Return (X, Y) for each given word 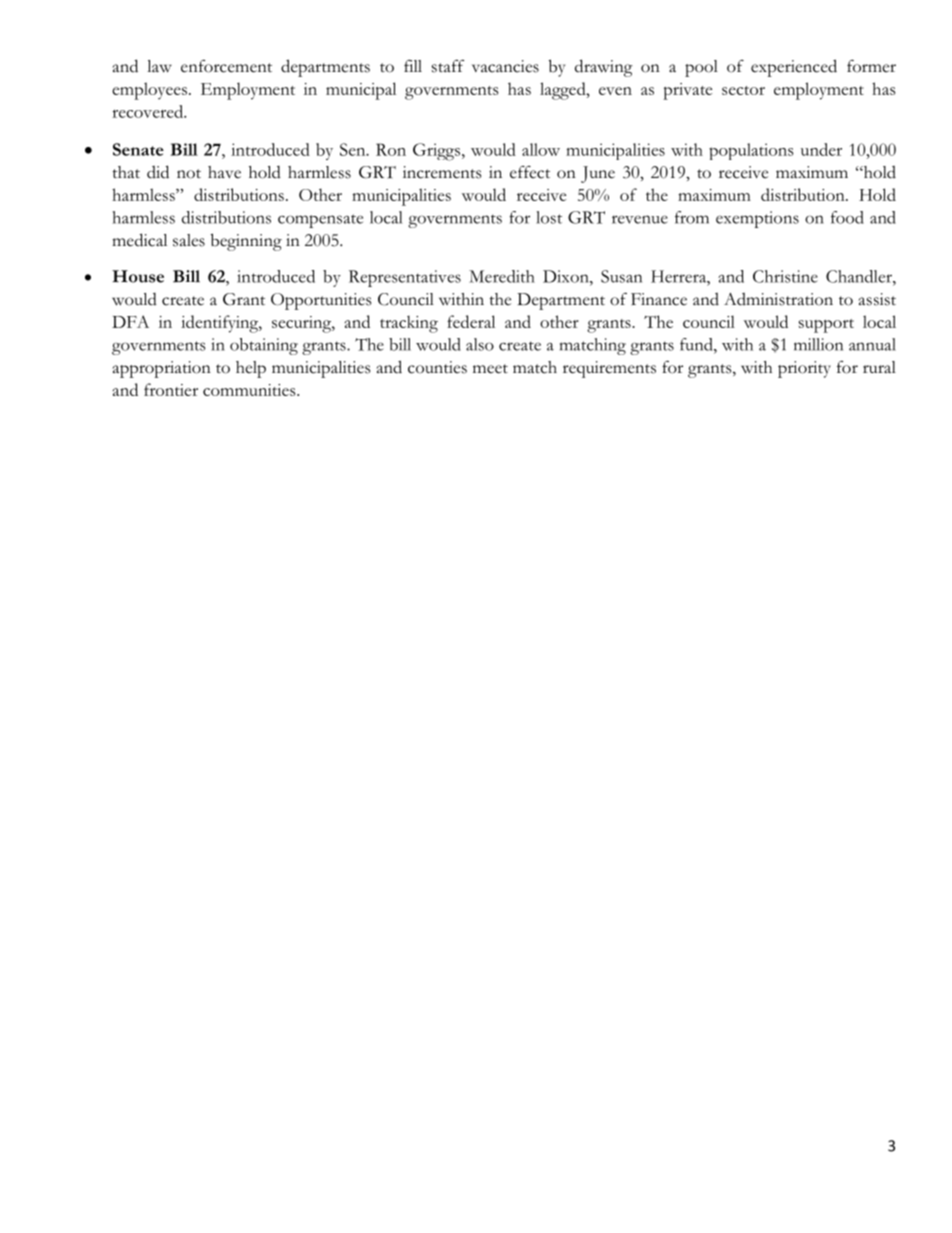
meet (490, 369)
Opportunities (321, 301)
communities (250, 390)
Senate (138, 149)
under (821, 149)
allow (541, 149)
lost (549, 217)
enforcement (226, 66)
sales (189, 240)
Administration (778, 299)
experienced (794, 68)
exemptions (757, 219)
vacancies (505, 66)
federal (471, 321)
